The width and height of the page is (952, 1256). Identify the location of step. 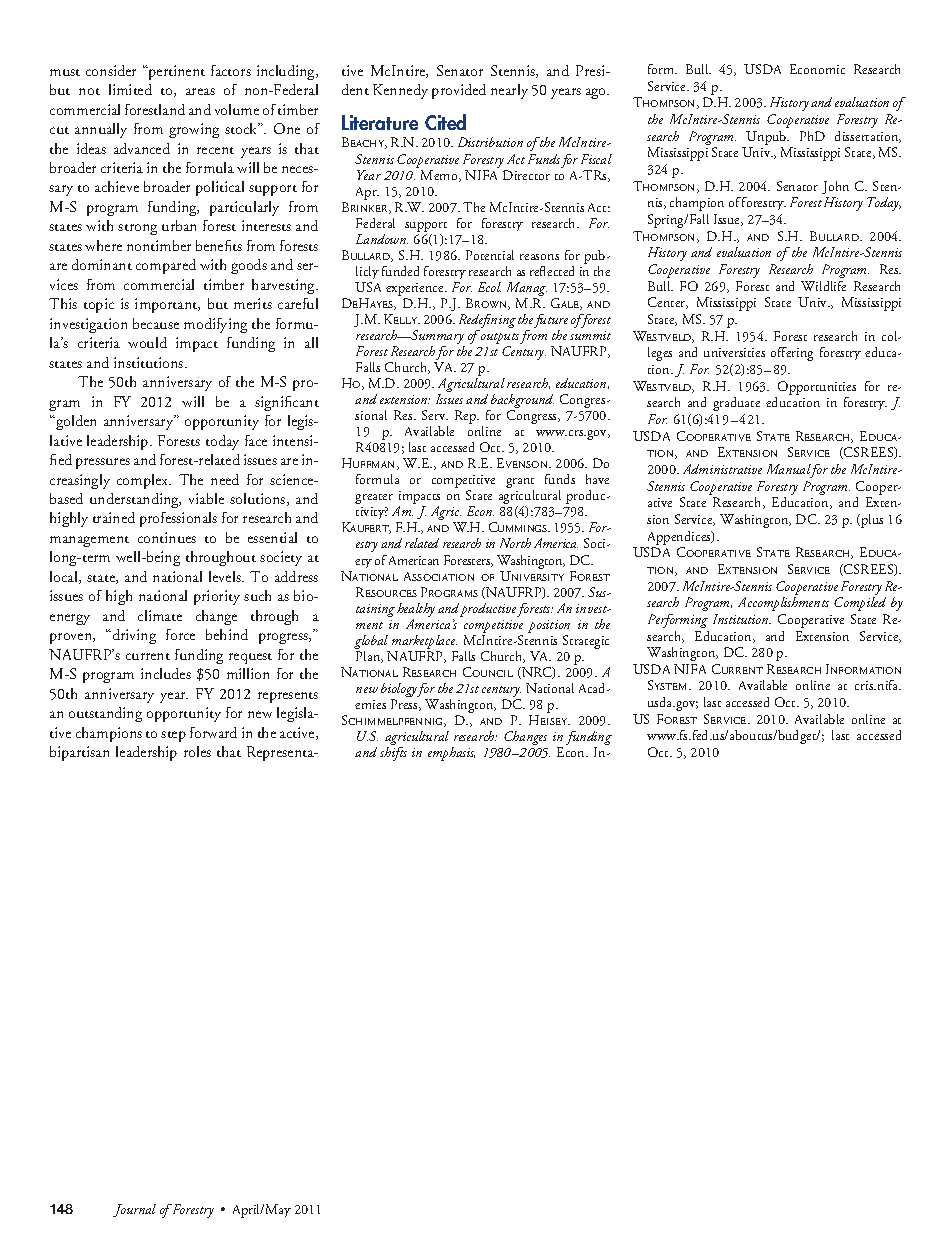
(173, 736).
